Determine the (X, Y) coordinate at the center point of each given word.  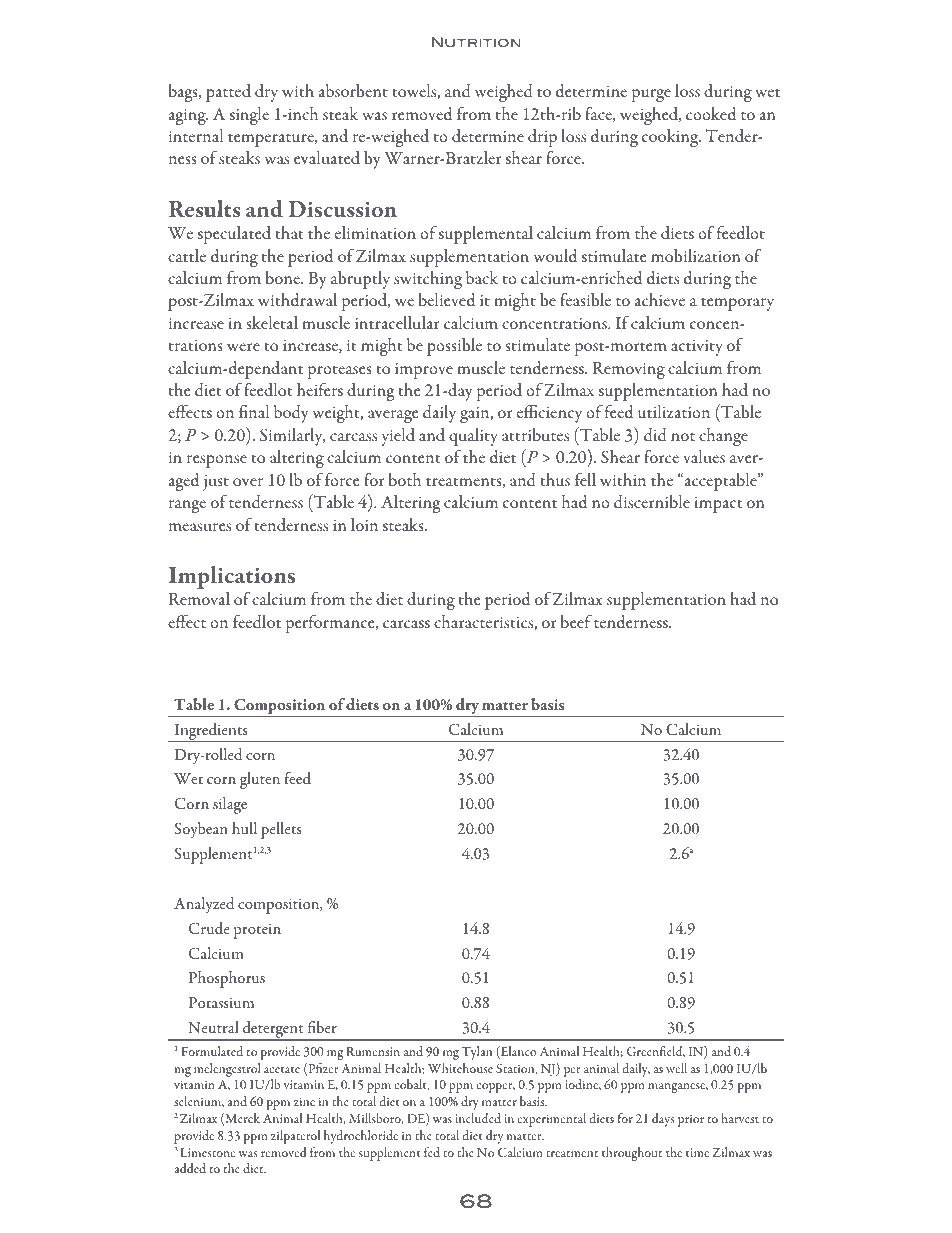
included (478, 1118)
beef (576, 621)
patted (228, 93)
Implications (232, 578)
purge (651, 95)
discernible (652, 502)
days (663, 1120)
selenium (199, 1102)
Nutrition (476, 42)
